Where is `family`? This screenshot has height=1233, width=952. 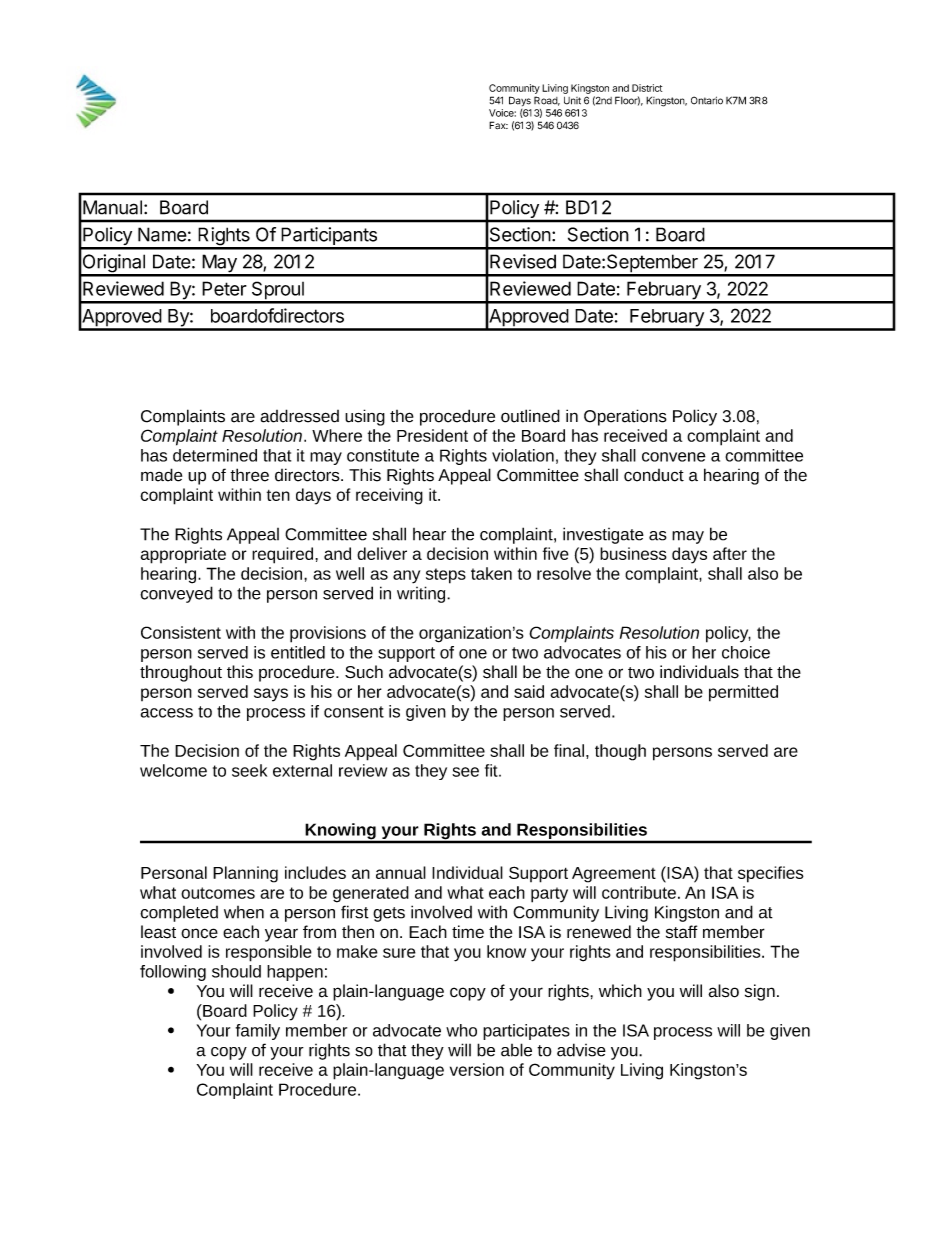 family is located at coordinates (258, 1032).
